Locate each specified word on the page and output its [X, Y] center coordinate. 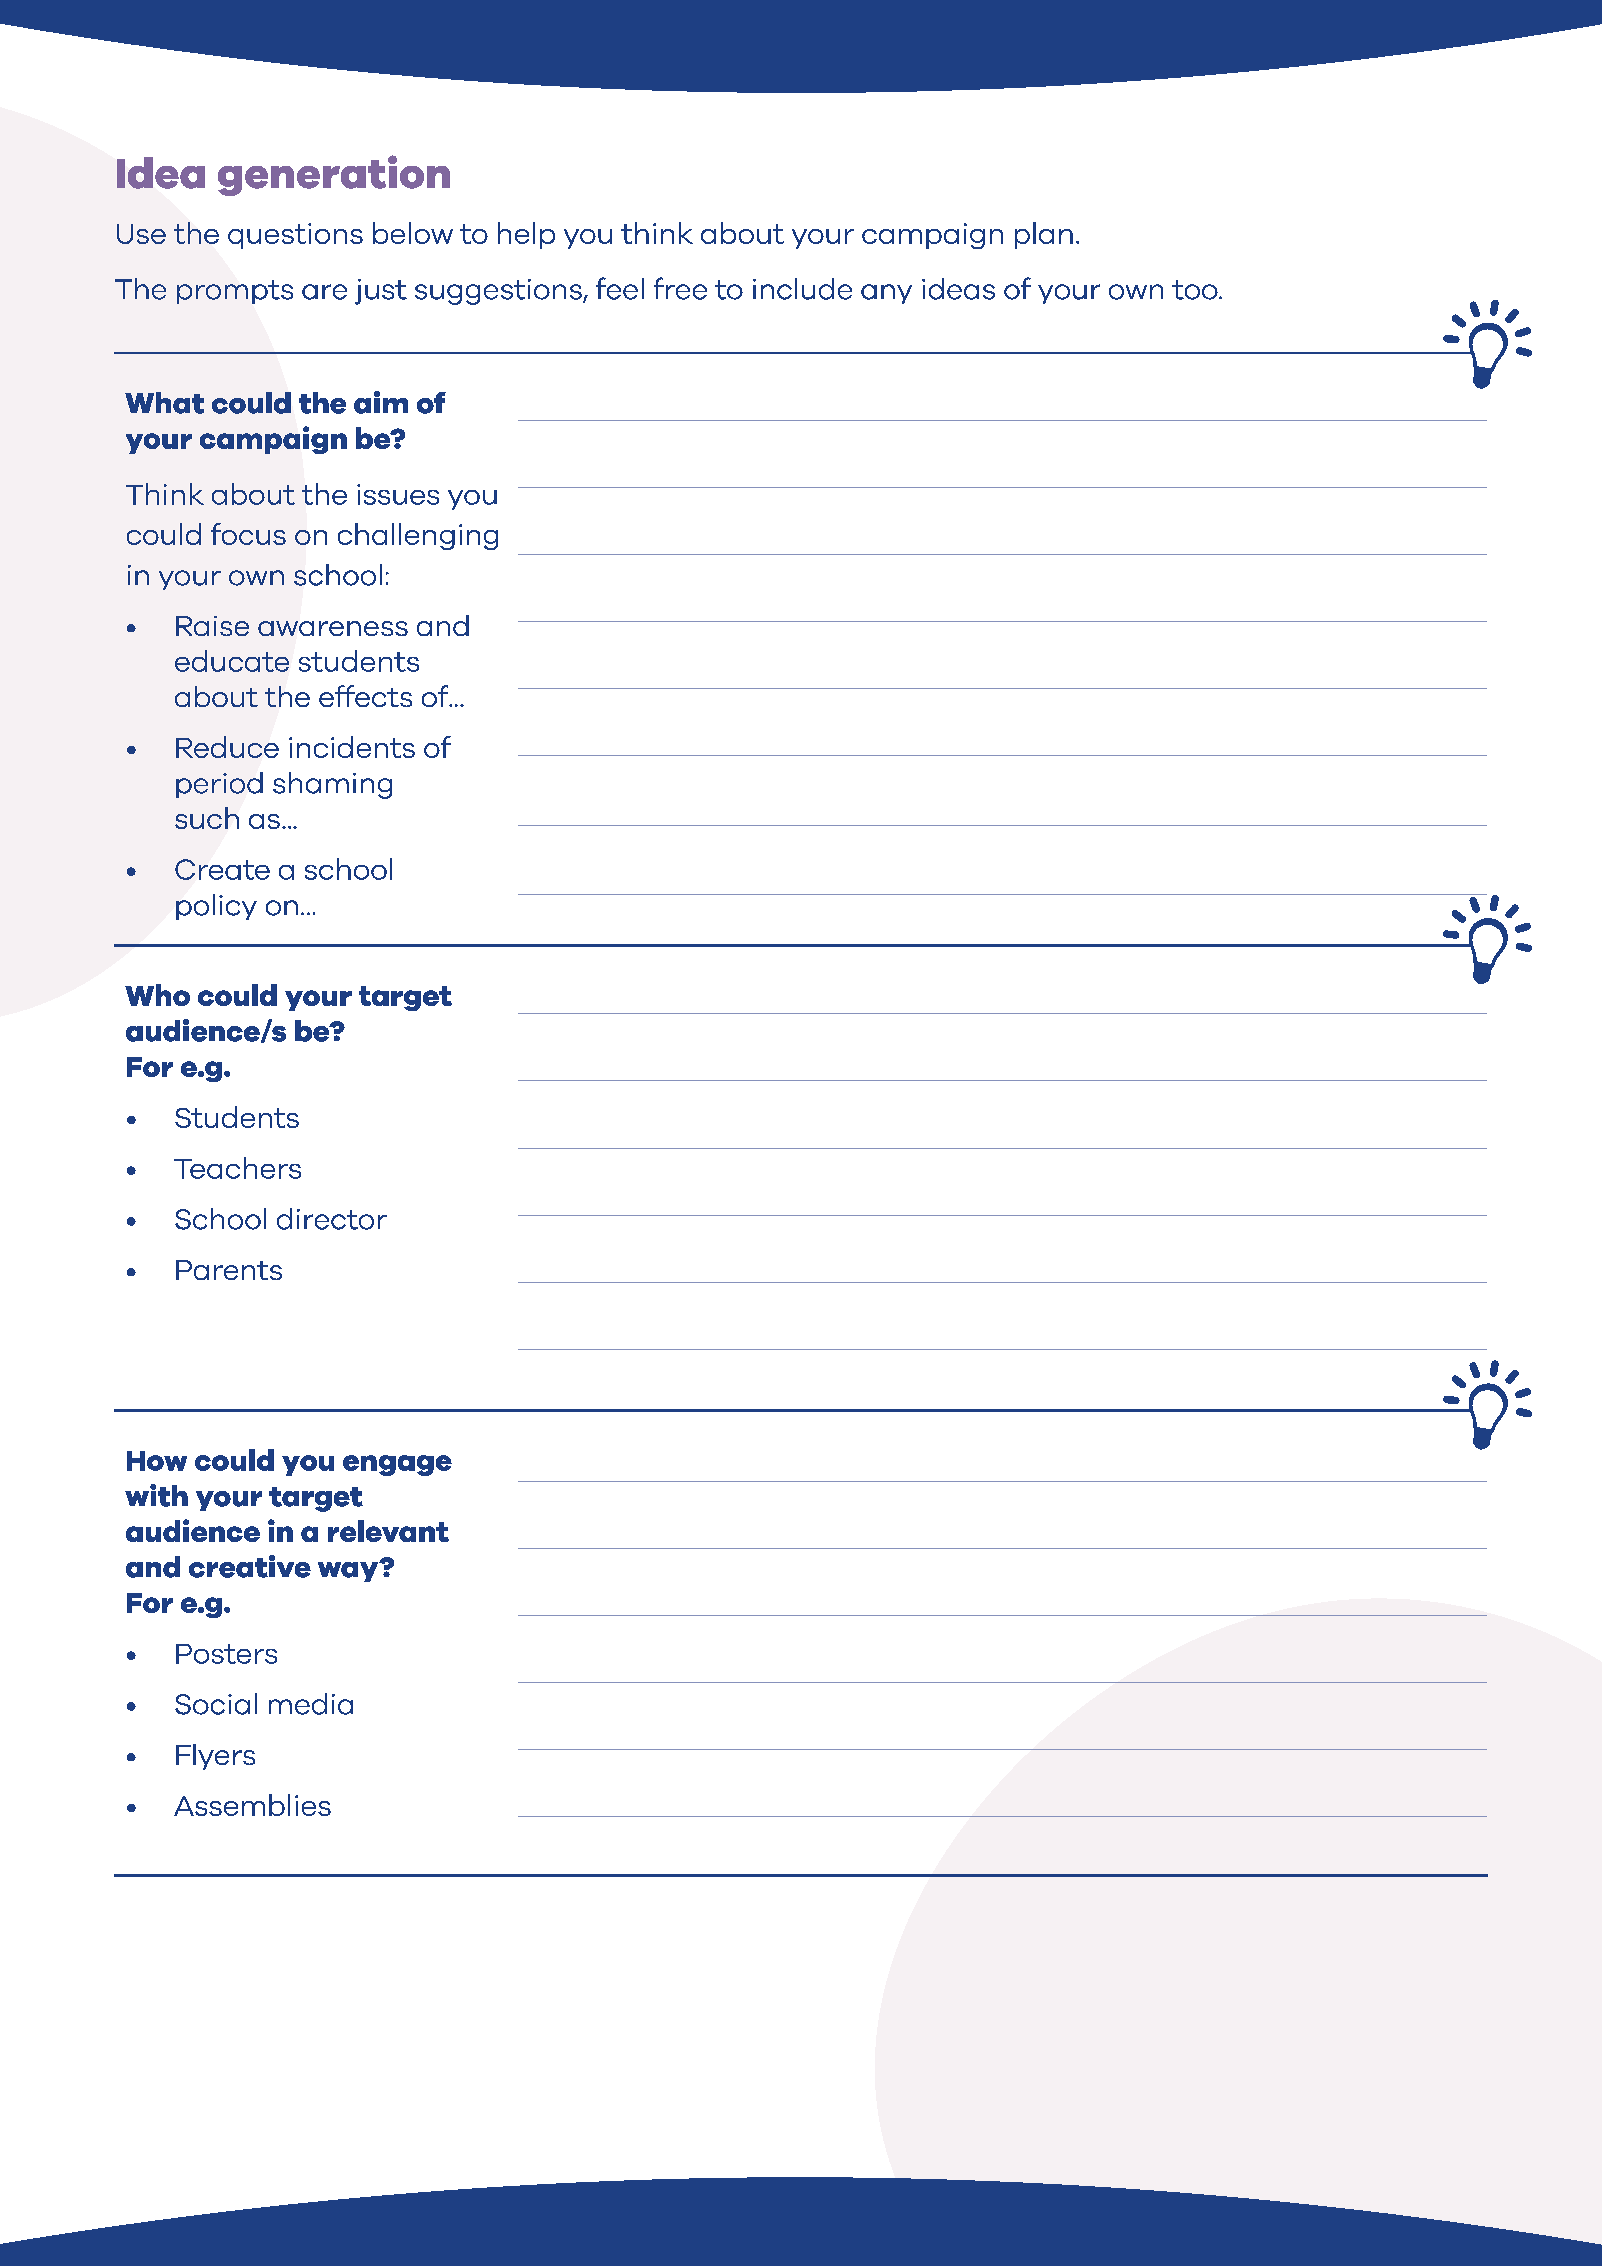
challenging [418, 536]
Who [157, 995]
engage [397, 1465]
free [680, 288]
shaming [332, 785]
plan [1044, 235]
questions [295, 236]
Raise [212, 626]
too [1196, 290]
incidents [352, 747]
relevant [388, 1531]
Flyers [215, 1757]
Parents [229, 1270]
